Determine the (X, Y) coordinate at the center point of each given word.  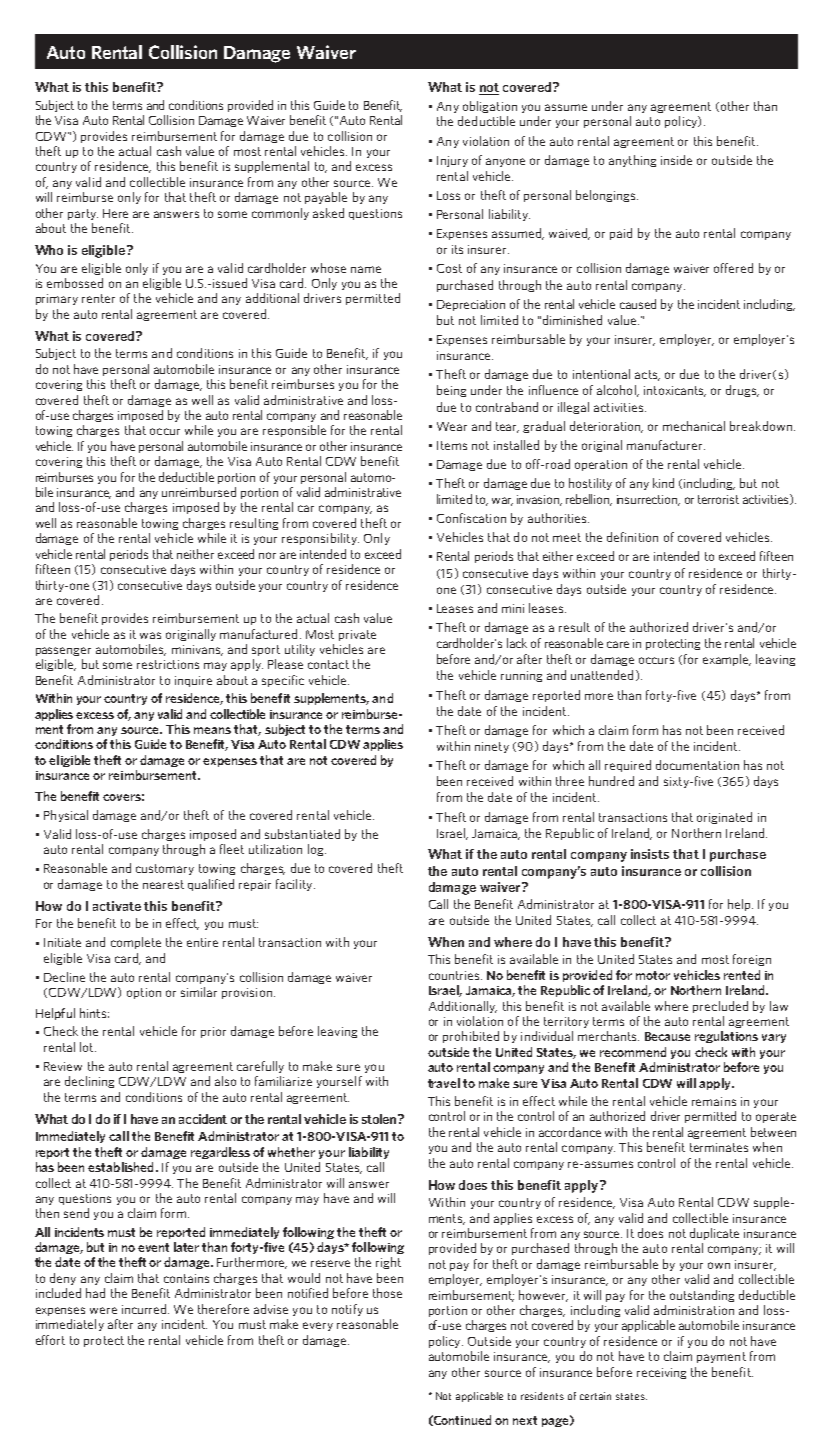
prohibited (471, 1037)
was (150, 635)
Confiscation (471, 518)
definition (632, 537)
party (83, 214)
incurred (145, 1309)
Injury (452, 161)
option (144, 993)
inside (676, 160)
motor (653, 975)
